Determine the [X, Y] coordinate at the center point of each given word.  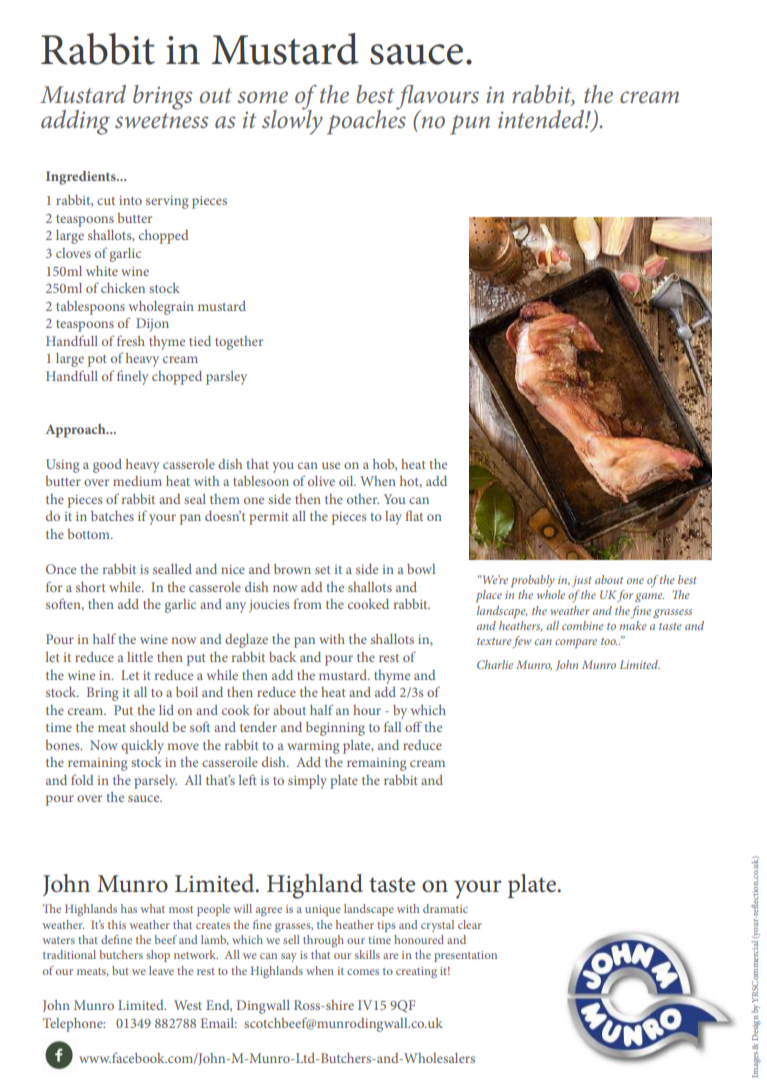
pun [470, 125]
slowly [292, 121]
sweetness [161, 120]
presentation [465, 956]
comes [363, 972]
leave [161, 970]
